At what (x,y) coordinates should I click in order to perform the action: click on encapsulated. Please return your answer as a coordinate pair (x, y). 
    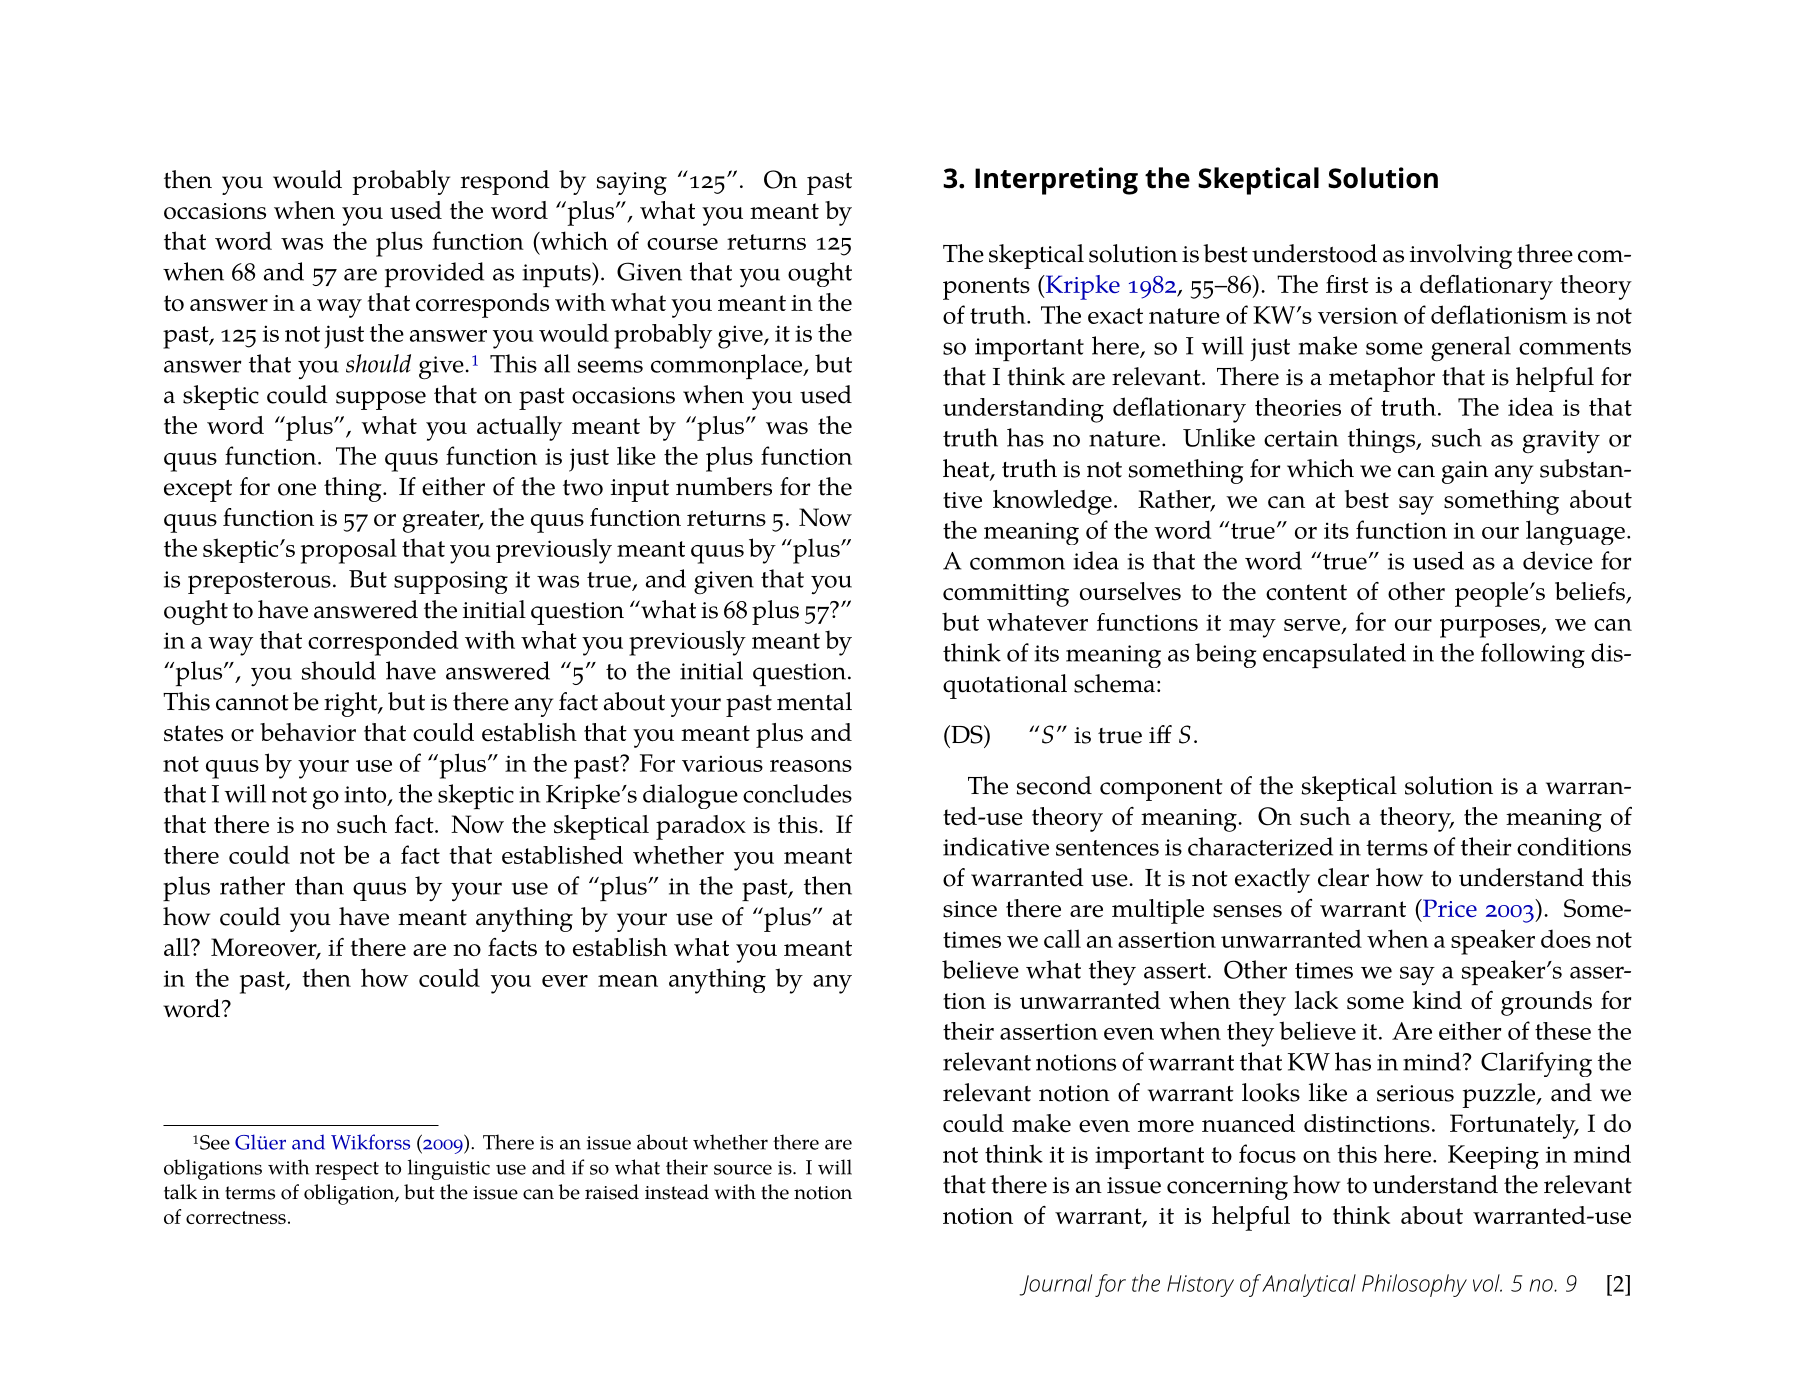
    Looking at the image, I should click on (1334, 655).
